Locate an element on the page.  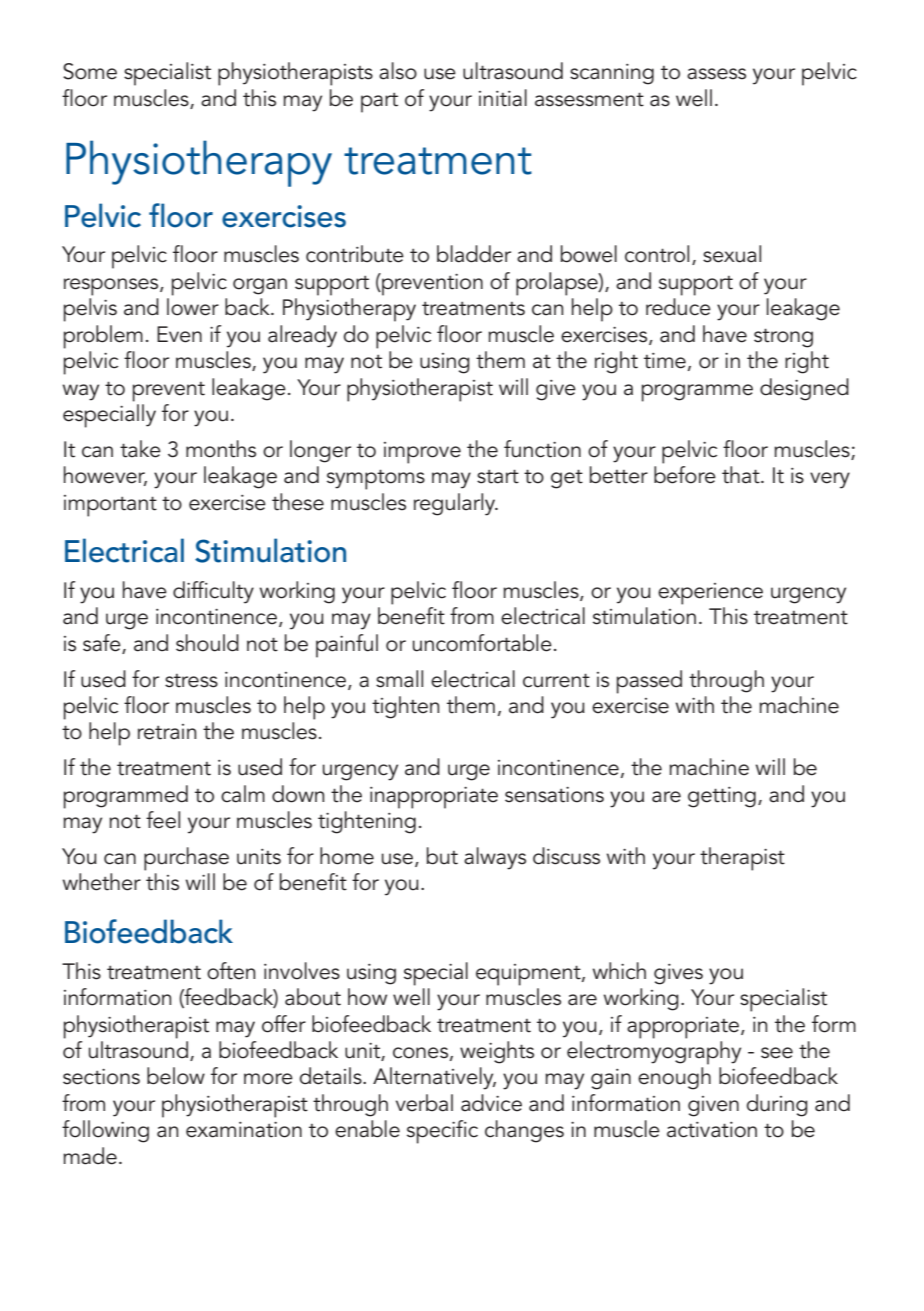
sensations is located at coordinates (554, 795).
